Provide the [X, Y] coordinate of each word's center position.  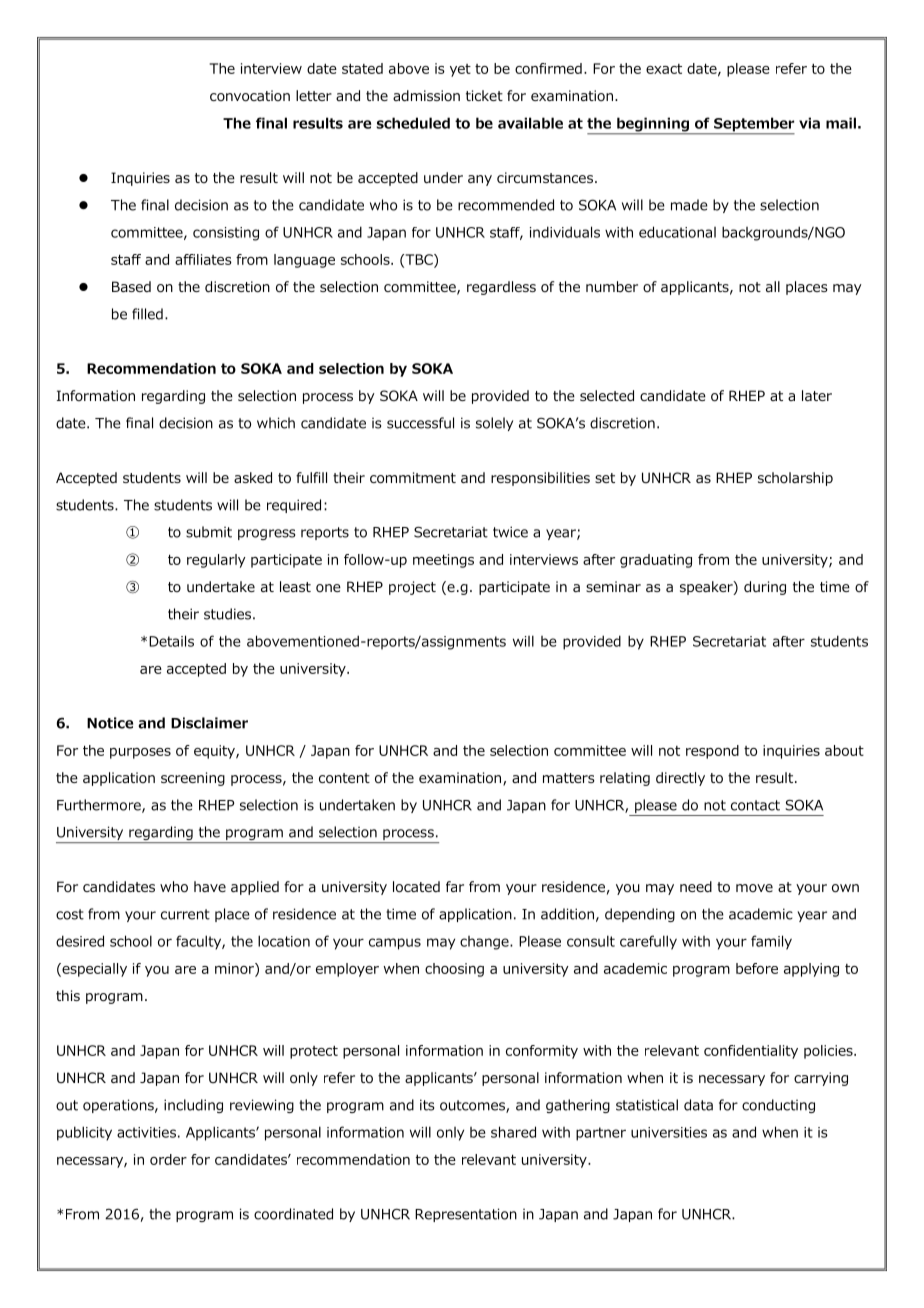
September [753, 125]
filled [147, 314]
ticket [484, 95]
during [765, 588]
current [185, 914]
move [754, 888]
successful [420, 423]
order [168, 1159]
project [412, 588]
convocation [250, 96]
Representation [466, 1215]
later [817, 395]
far [455, 886]
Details [171, 641]
